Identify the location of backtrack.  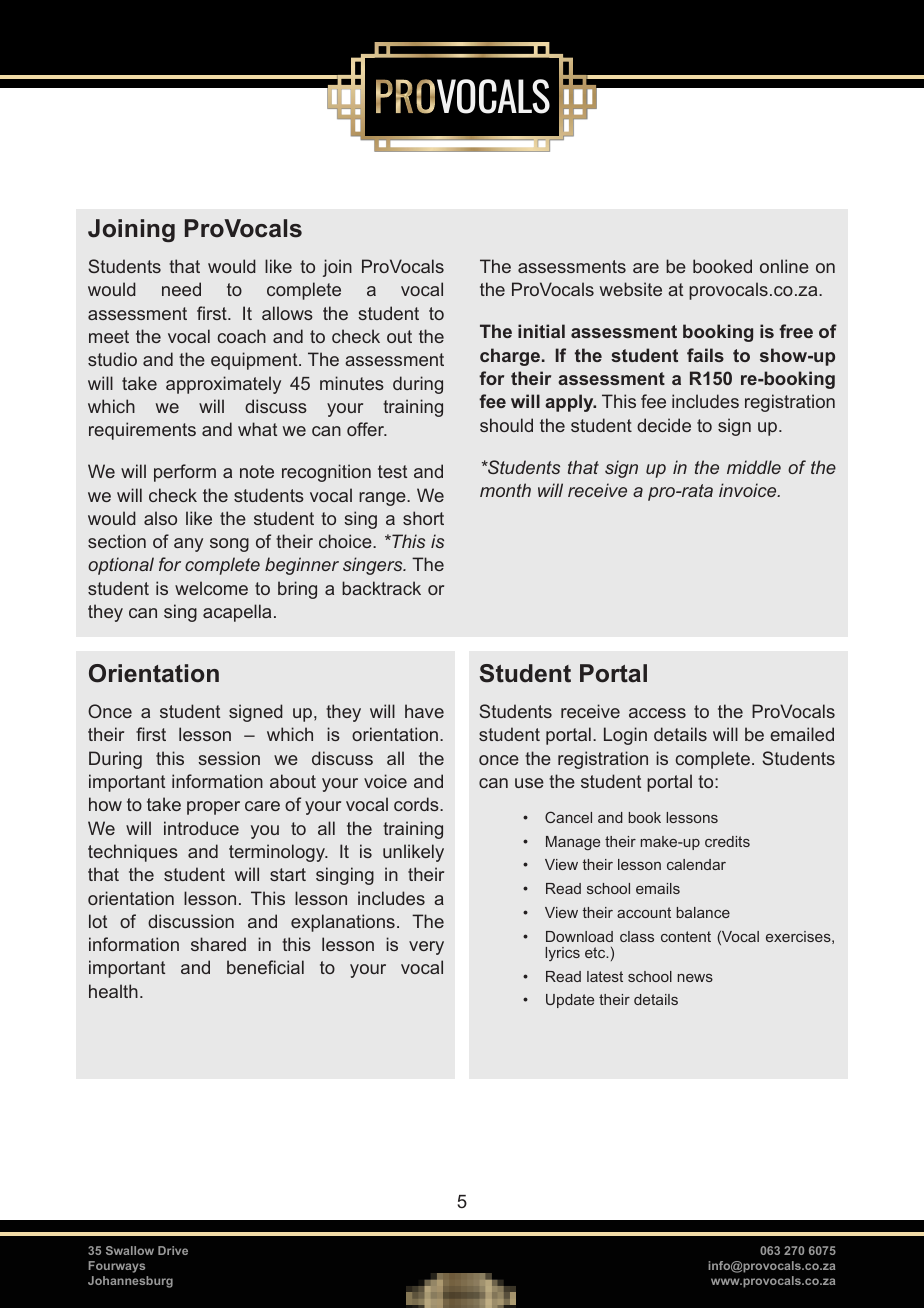
(381, 588).
